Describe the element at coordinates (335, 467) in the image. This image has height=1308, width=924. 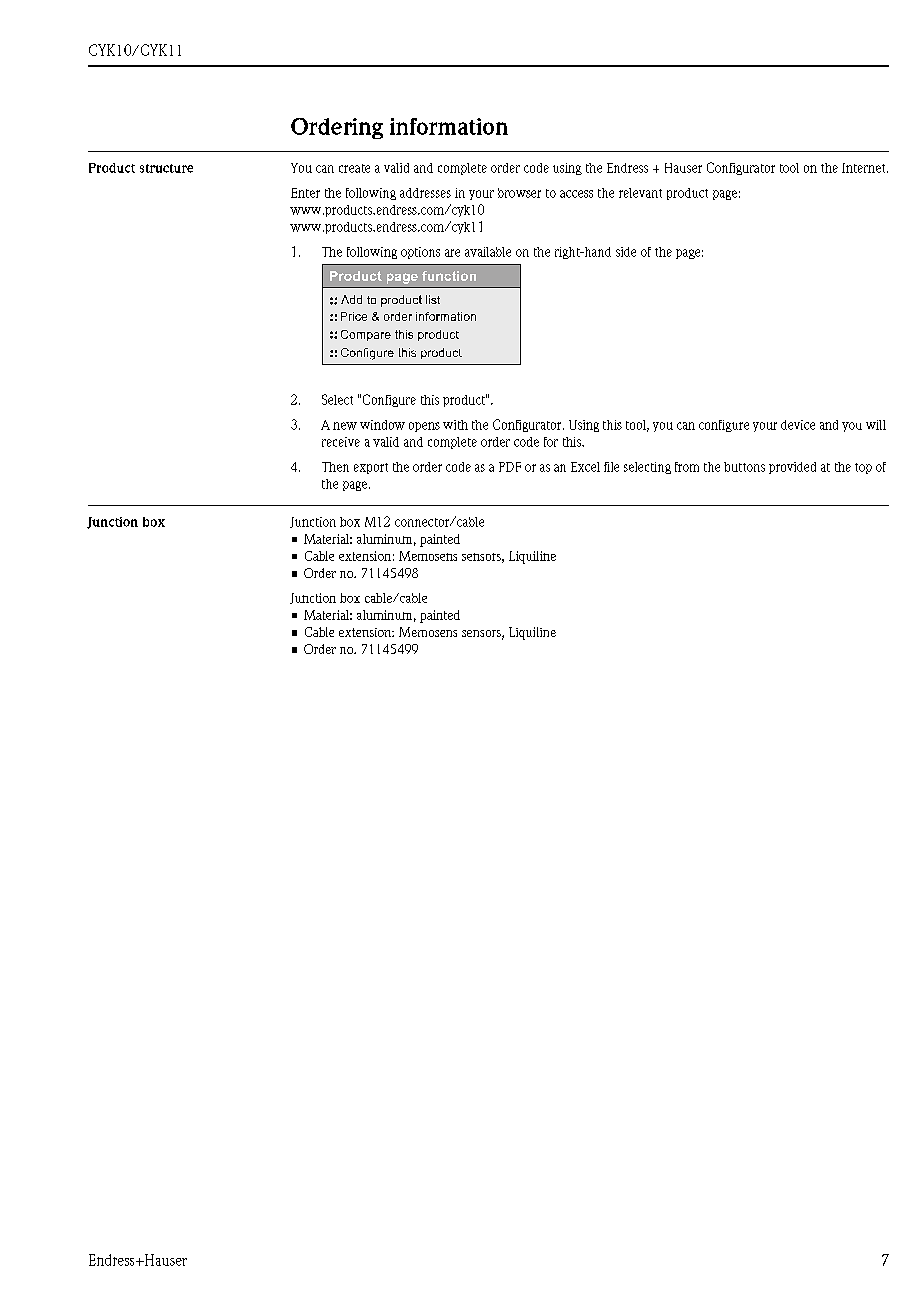
I see `Then` at that location.
